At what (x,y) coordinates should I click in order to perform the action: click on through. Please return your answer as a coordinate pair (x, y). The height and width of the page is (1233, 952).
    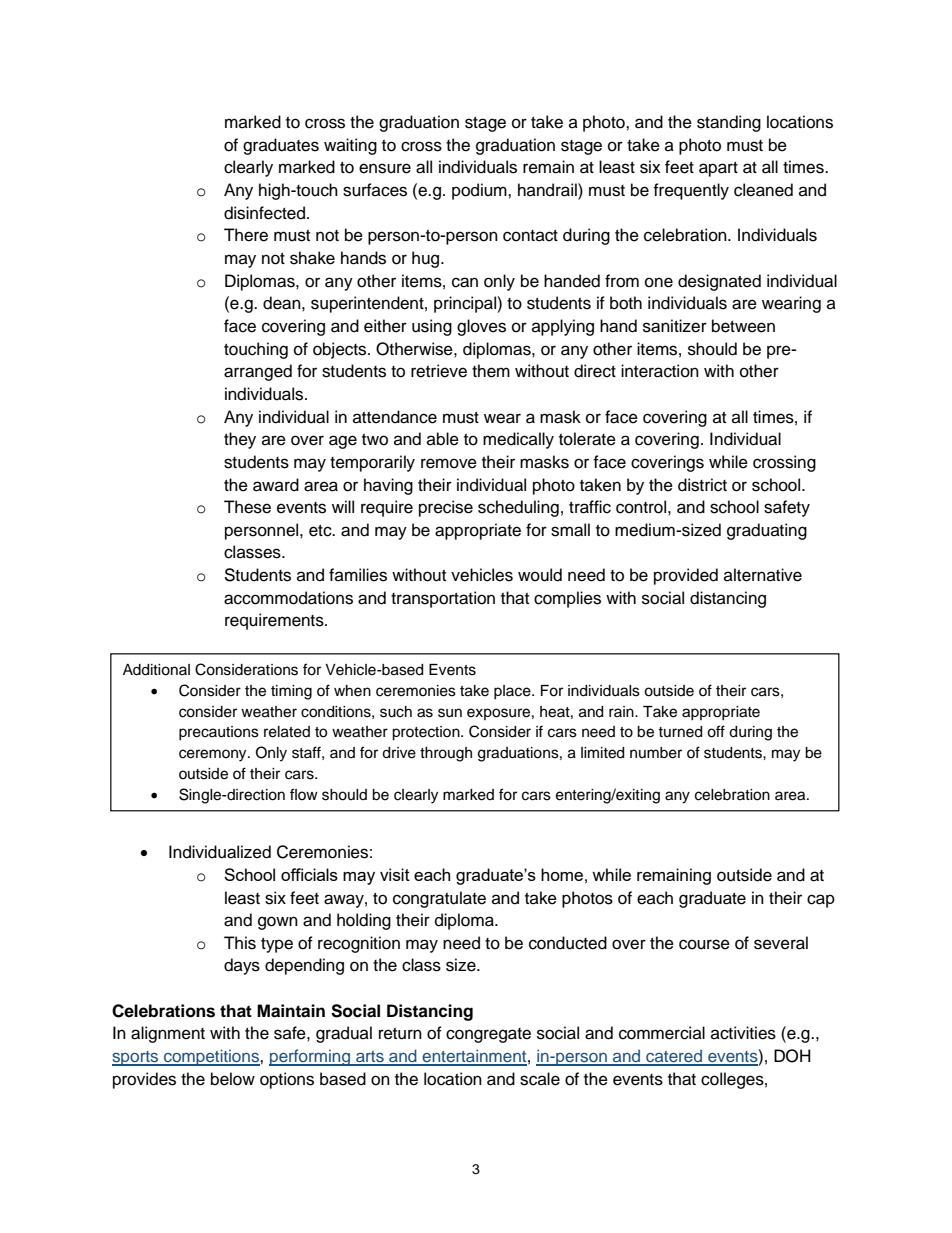
    Looking at the image, I should click on (446, 754).
